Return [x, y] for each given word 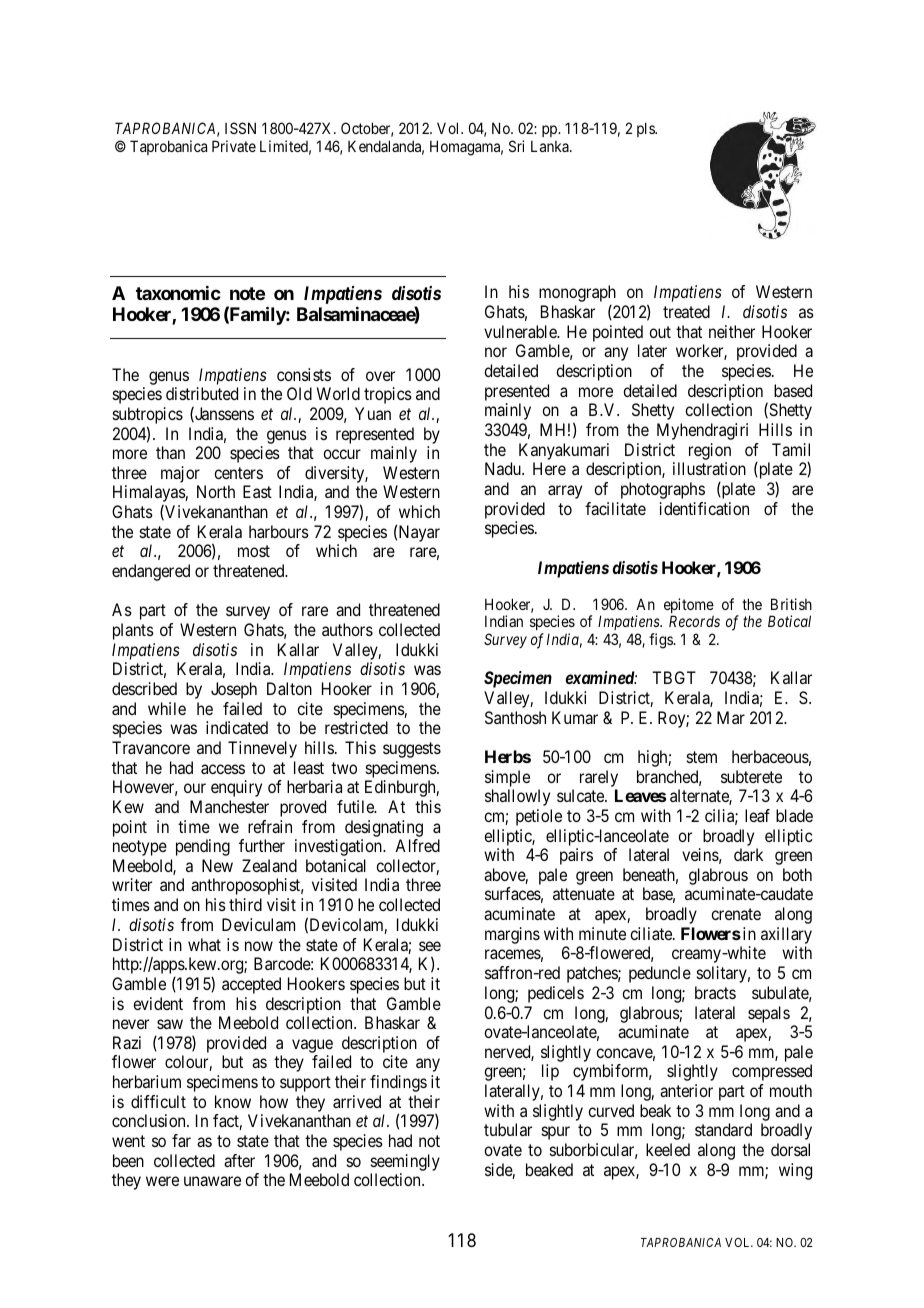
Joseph [234, 690]
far [181, 1140]
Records [694, 621]
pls [646, 129]
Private [234, 146]
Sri [516, 146]
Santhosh [515, 717]
